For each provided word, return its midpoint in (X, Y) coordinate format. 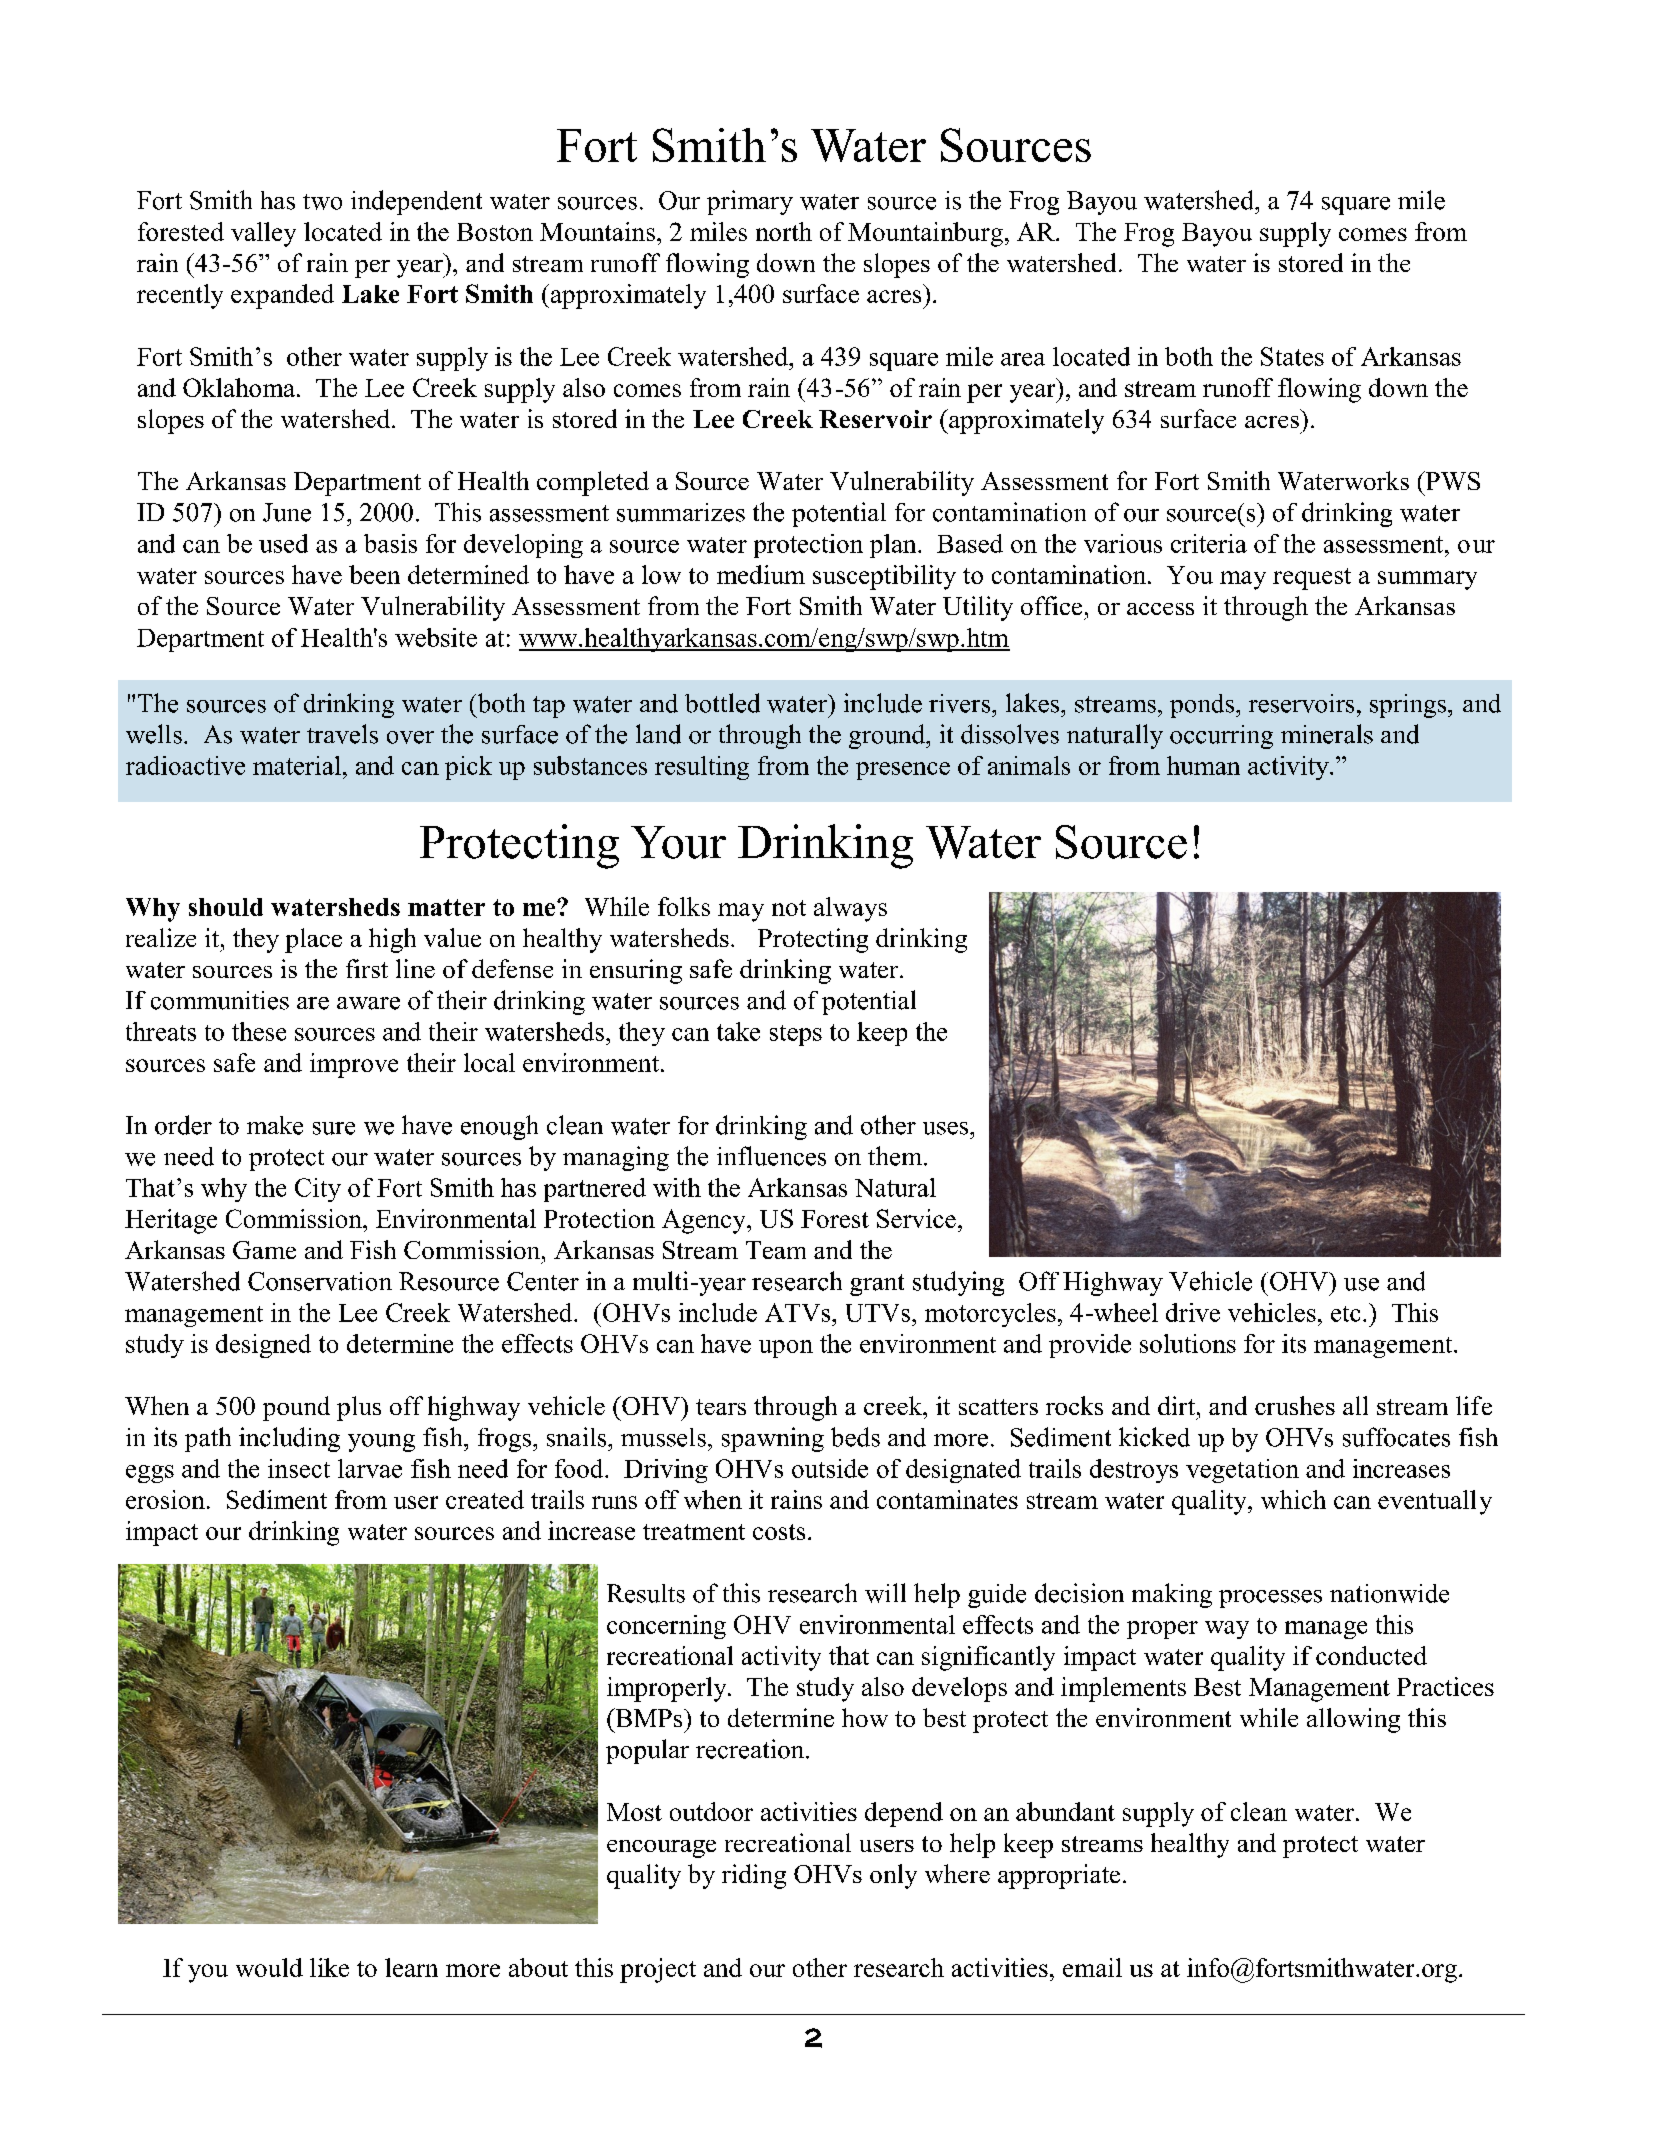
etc (1345, 1314)
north (784, 231)
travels (342, 734)
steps (796, 1035)
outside (830, 1468)
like (329, 1967)
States (1292, 356)
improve (354, 1065)
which (1293, 1499)
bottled (722, 703)
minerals (1327, 734)
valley (263, 234)
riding (754, 1876)
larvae (370, 1468)
